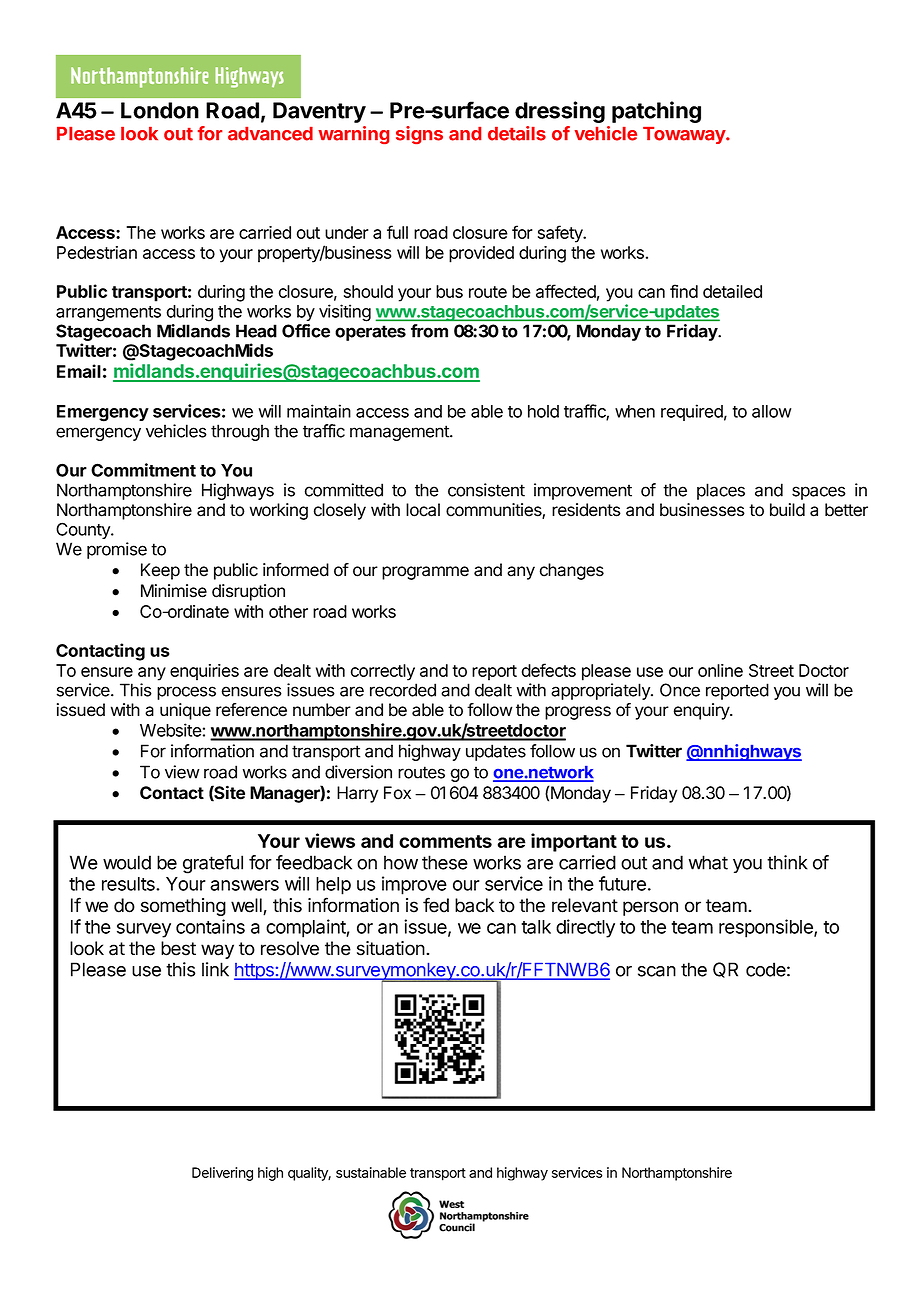 This screenshot has width=924, height=1308. Describe the element at coordinates (657, 971) in the screenshot. I see `scan` at that location.
